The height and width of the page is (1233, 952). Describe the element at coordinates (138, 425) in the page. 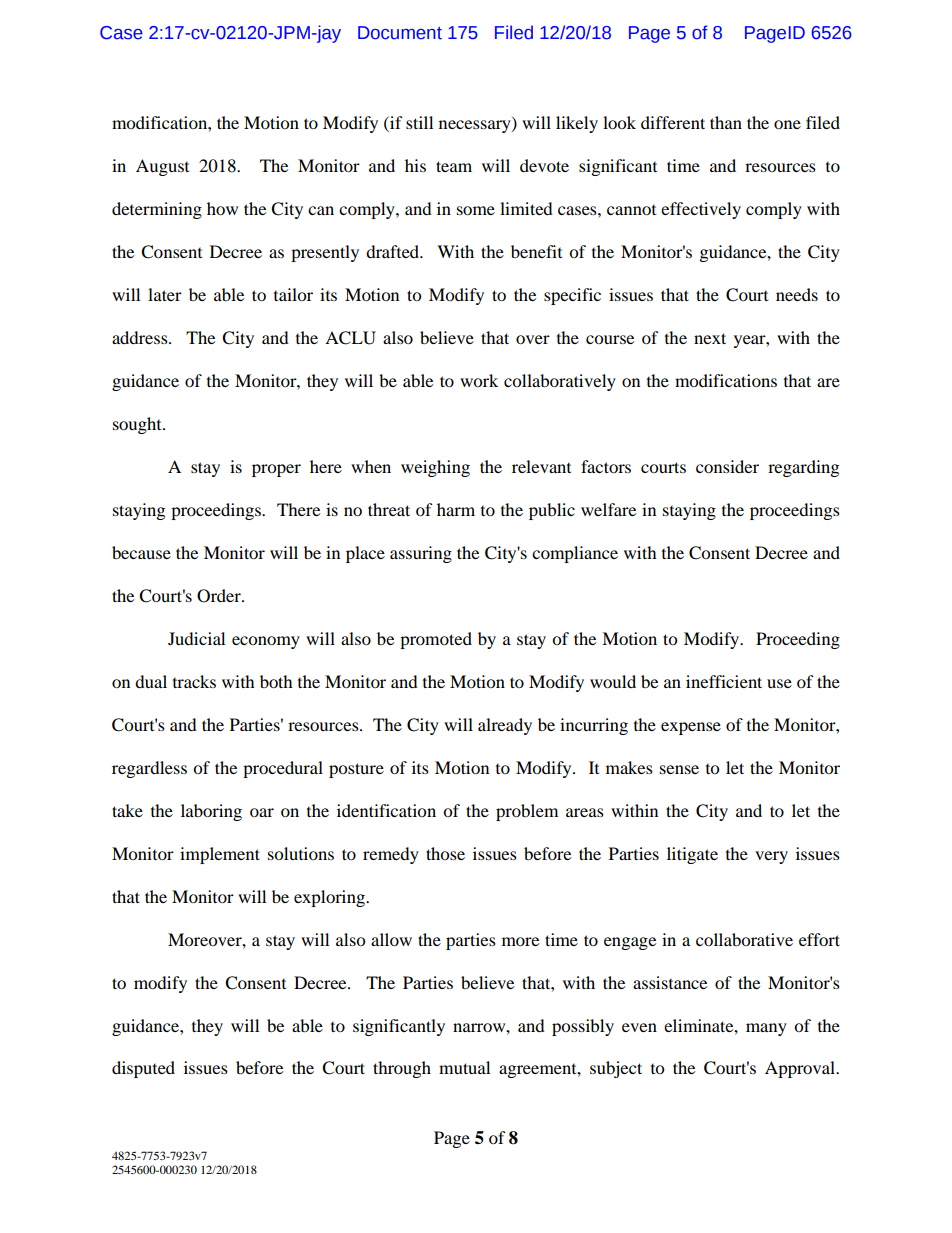

I see `sought` at that location.
